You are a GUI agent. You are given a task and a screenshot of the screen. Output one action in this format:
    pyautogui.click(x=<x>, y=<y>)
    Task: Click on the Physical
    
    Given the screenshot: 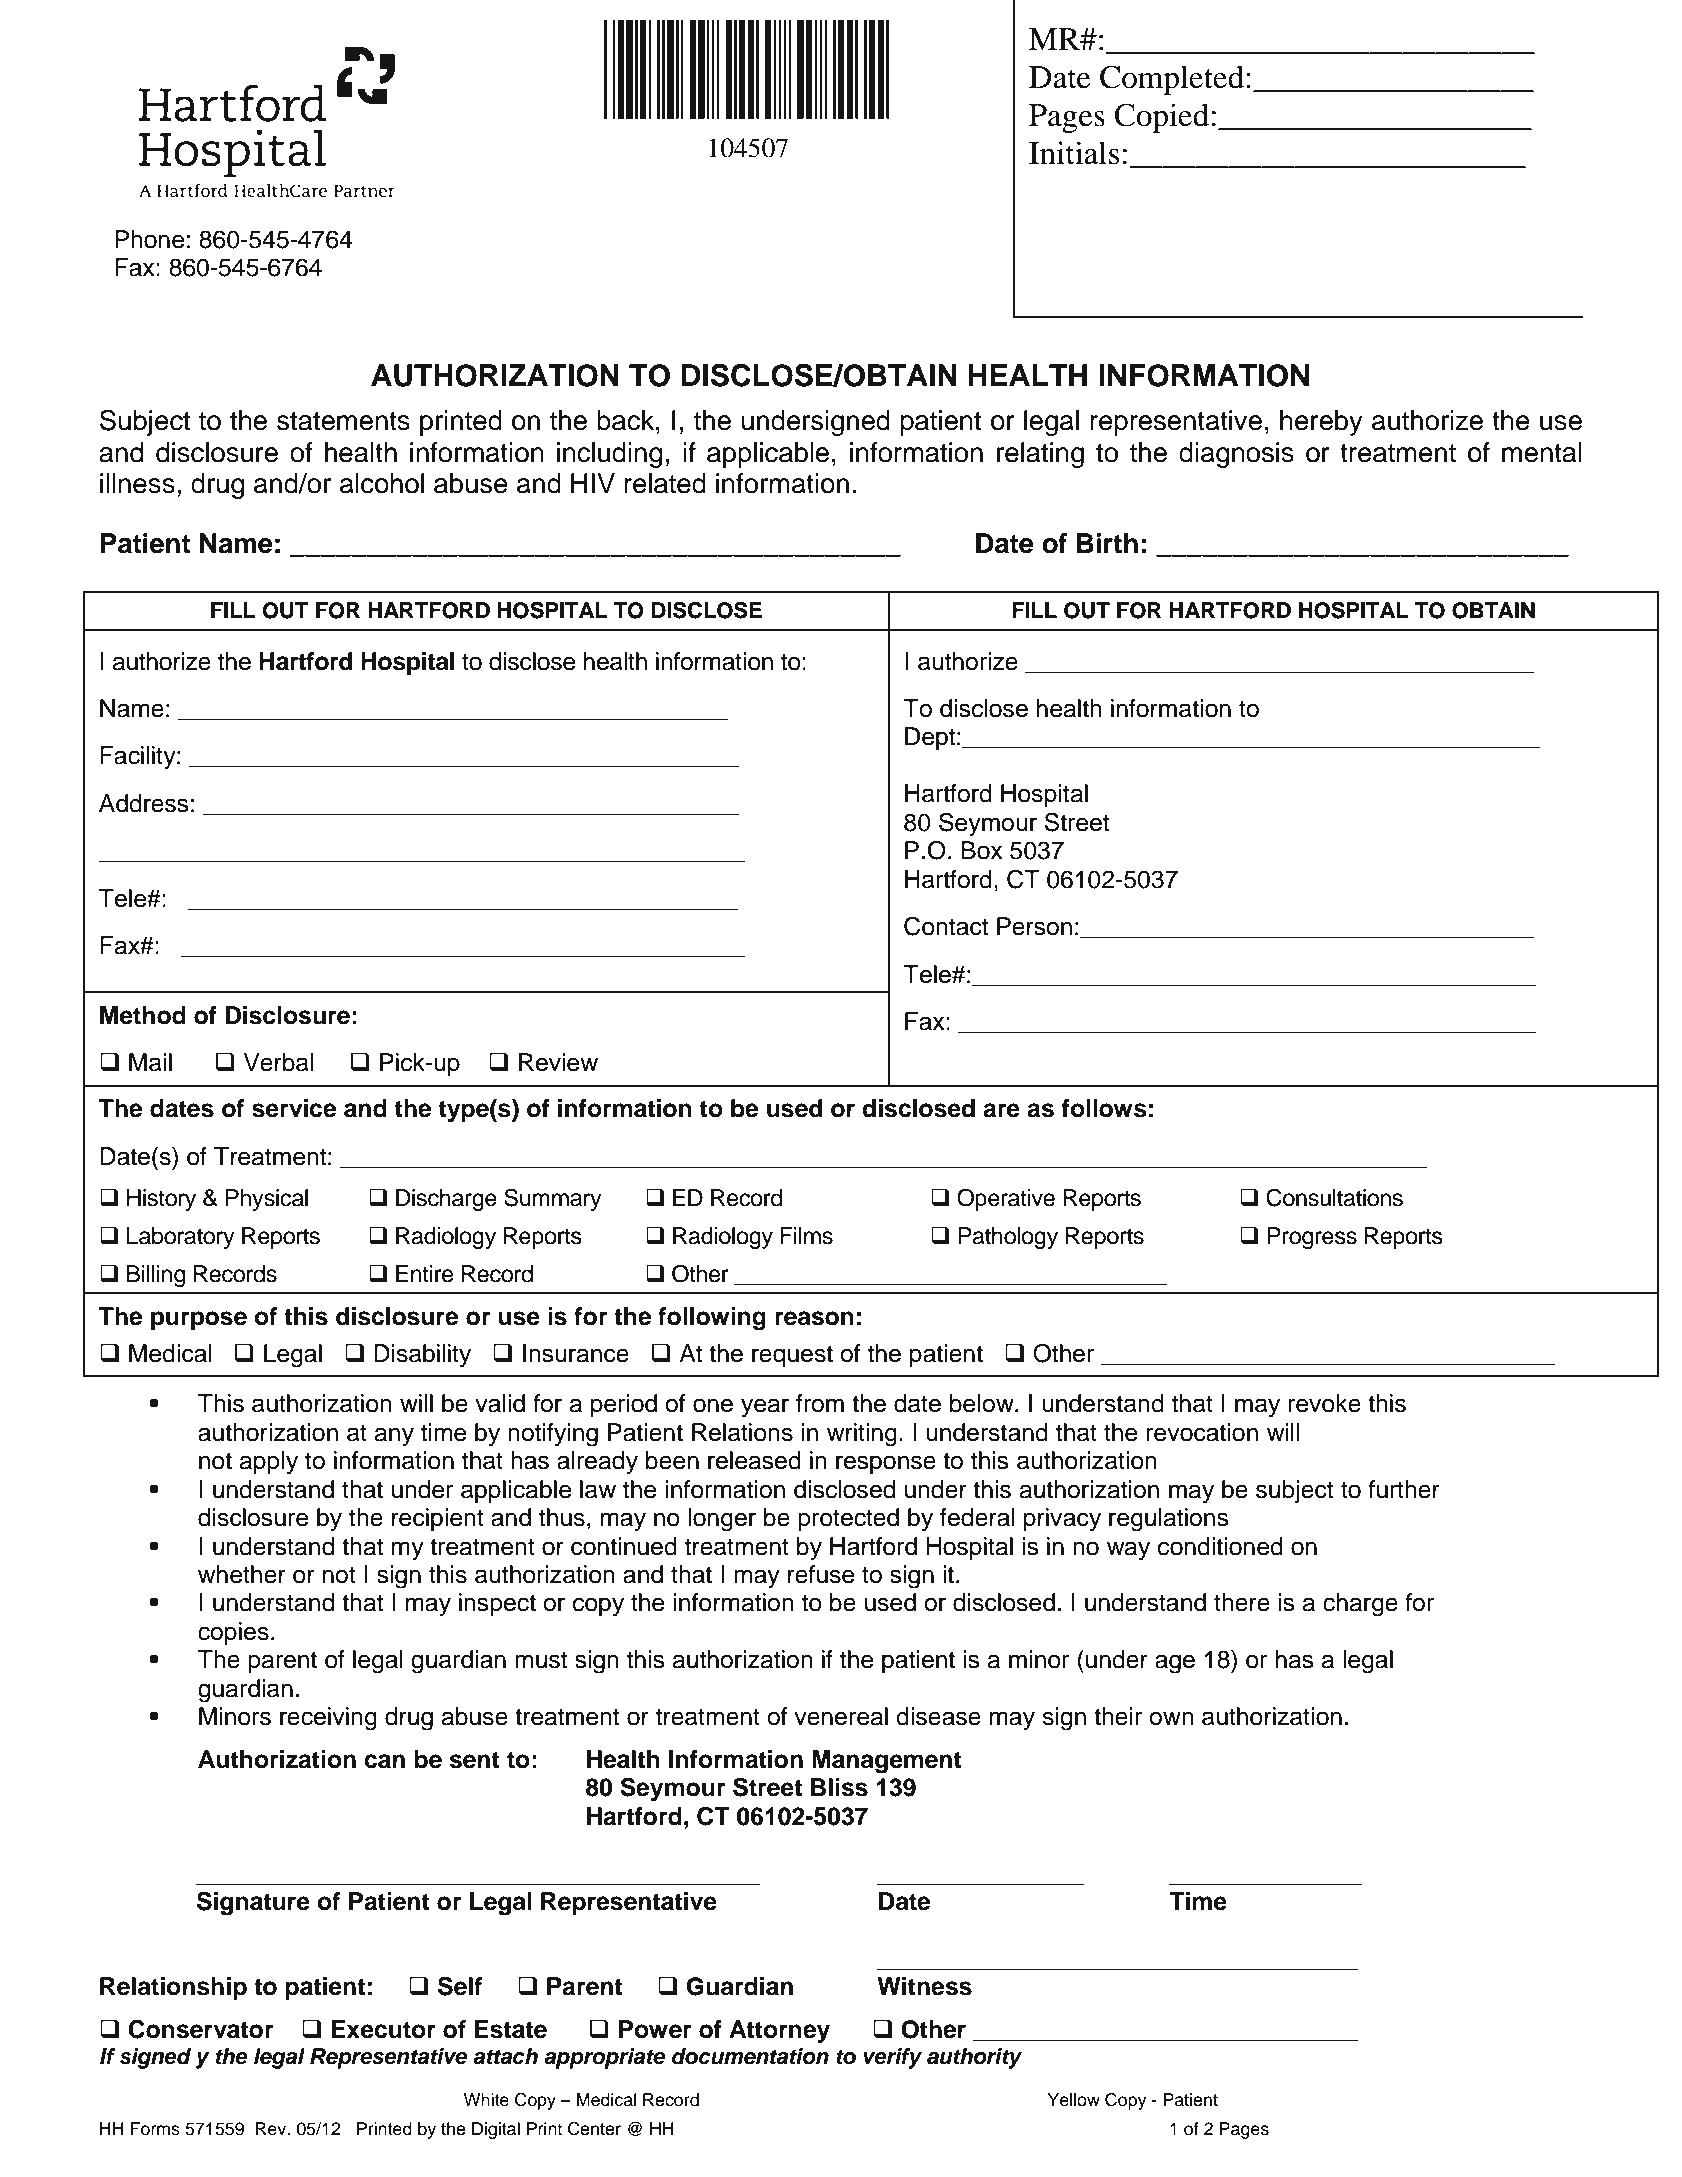 What is the action you would take?
    pyautogui.click(x=267, y=1200)
